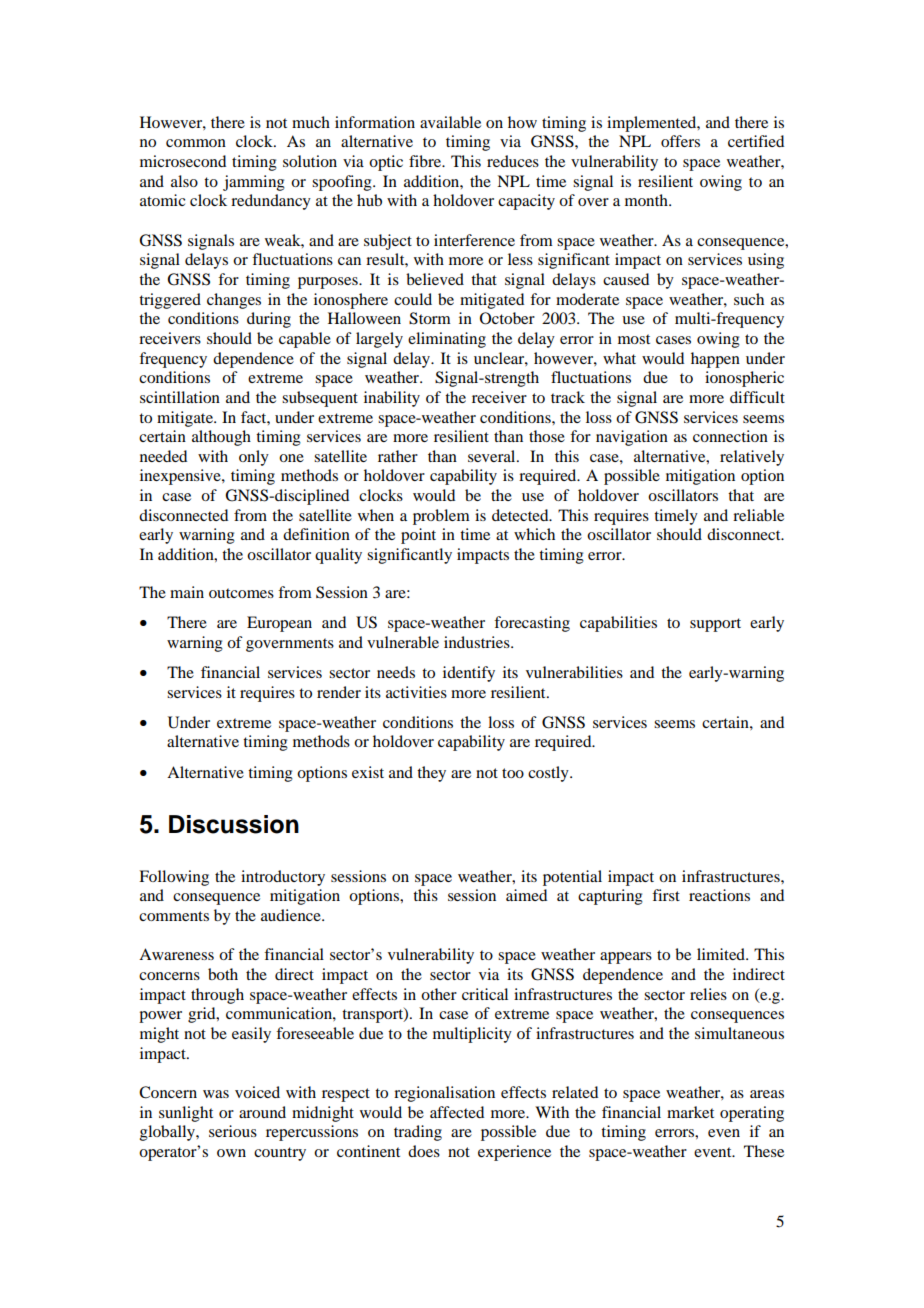  Describe the element at coordinates (719, 895) in the screenshot. I see `reactions` at that location.
